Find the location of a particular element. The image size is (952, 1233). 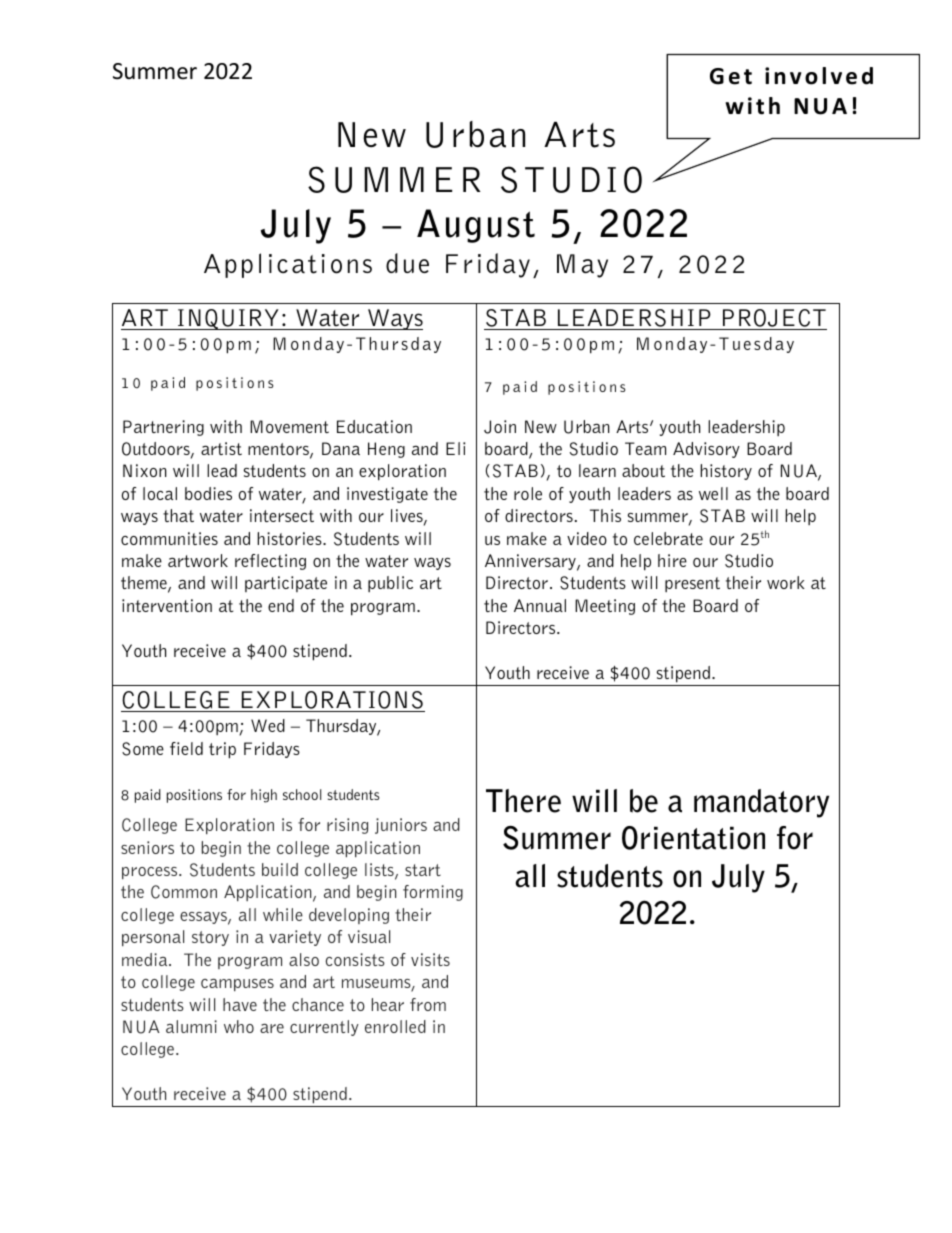

Advisory is located at coordinates (706, 450).
